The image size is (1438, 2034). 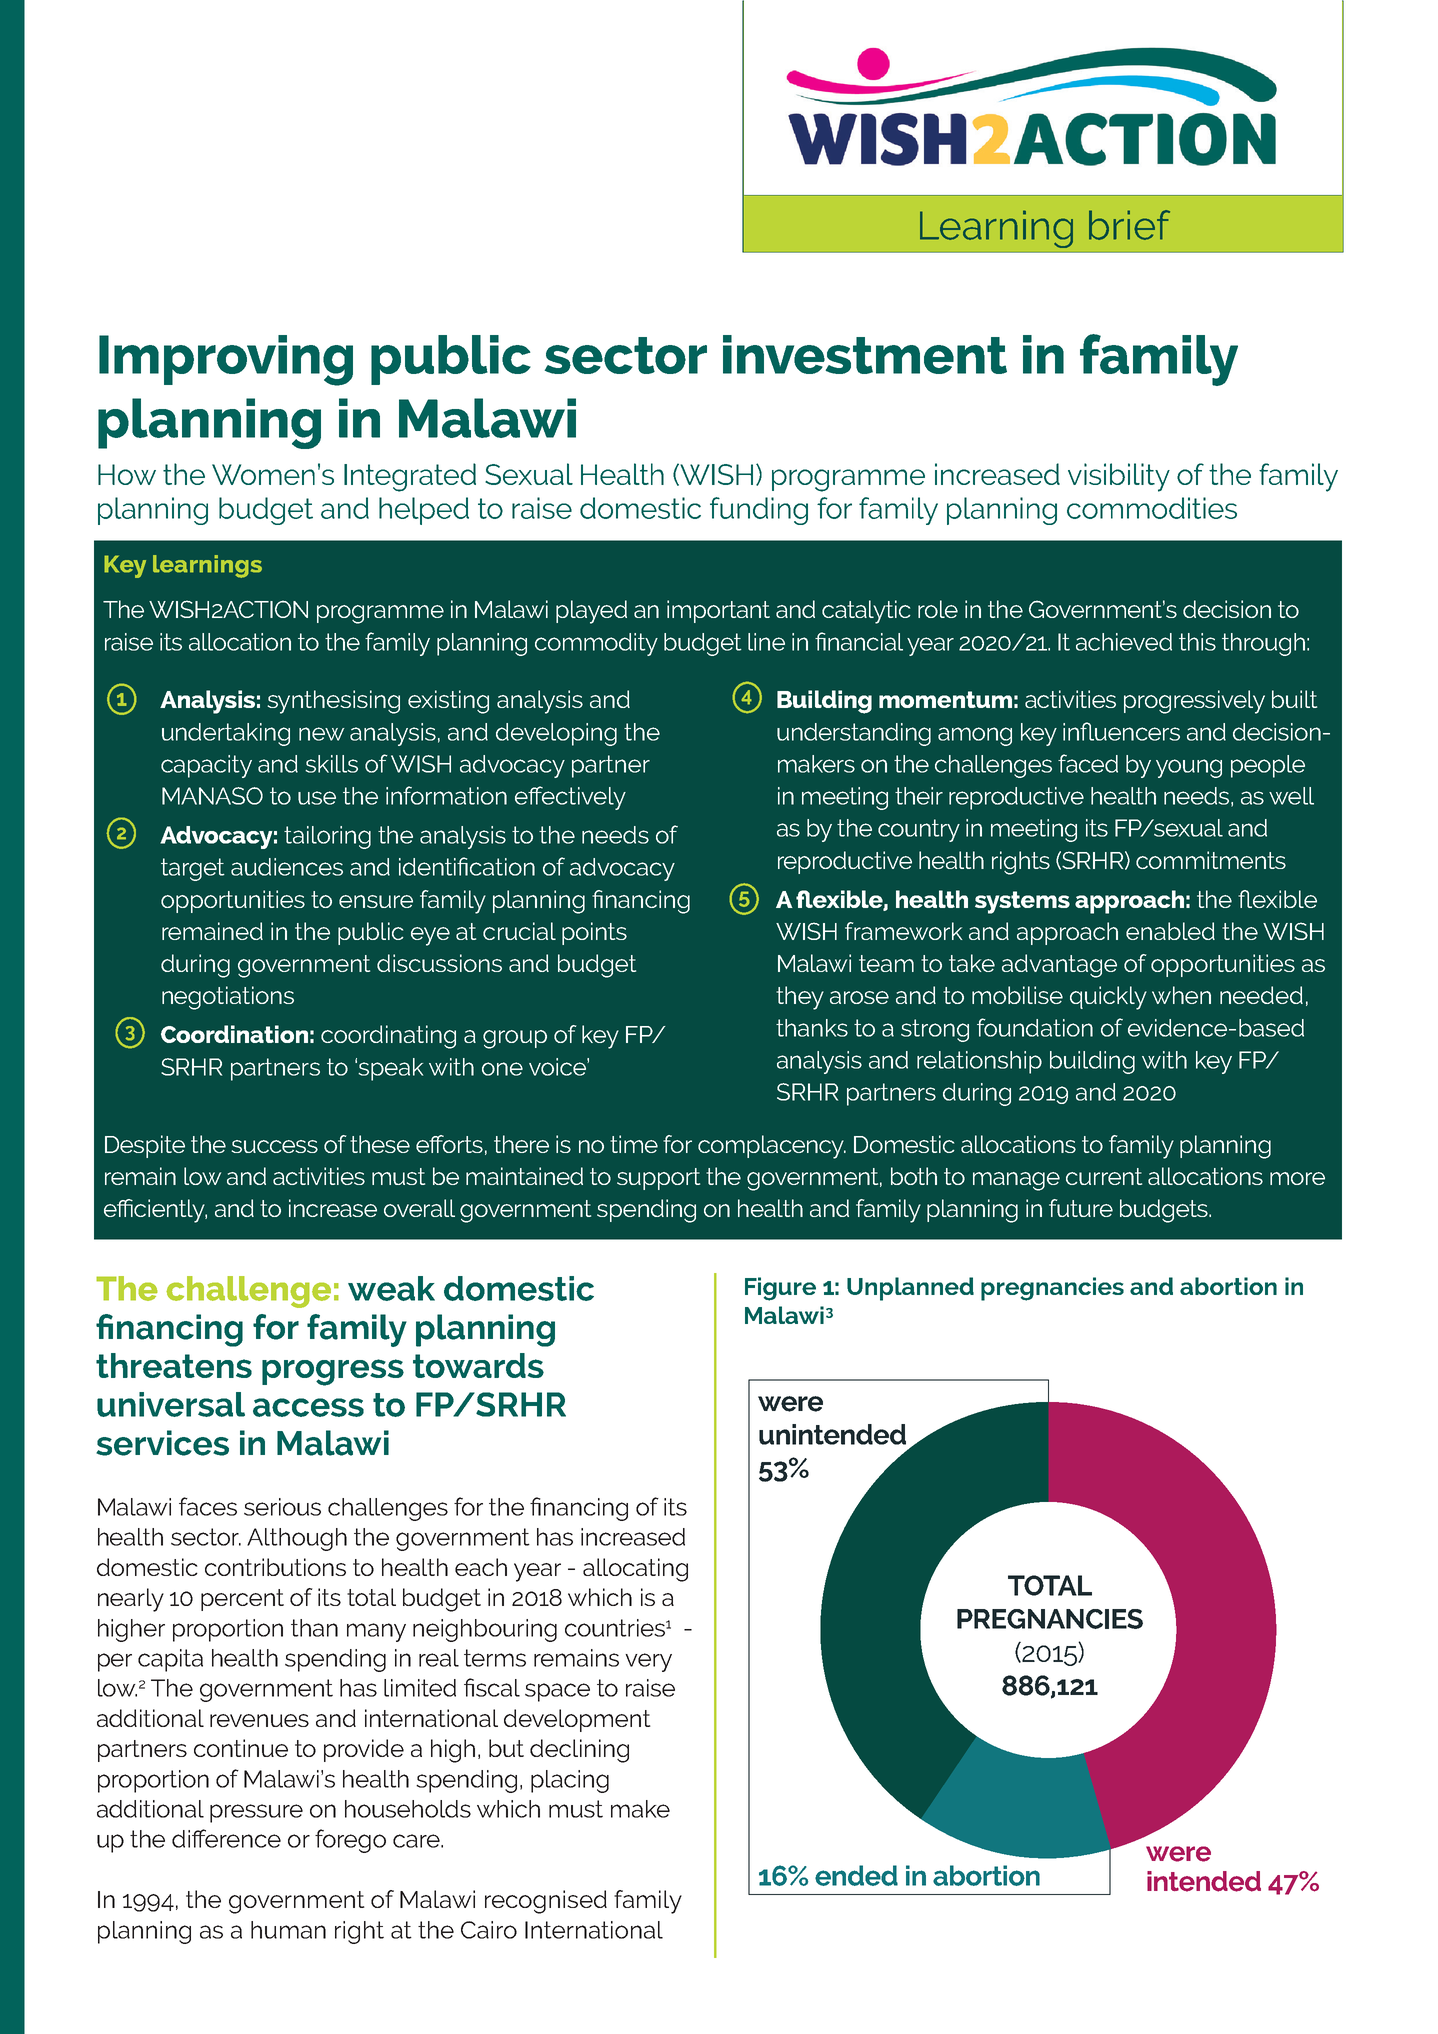 I want to click on difference, so click(x=226, y=1838).
